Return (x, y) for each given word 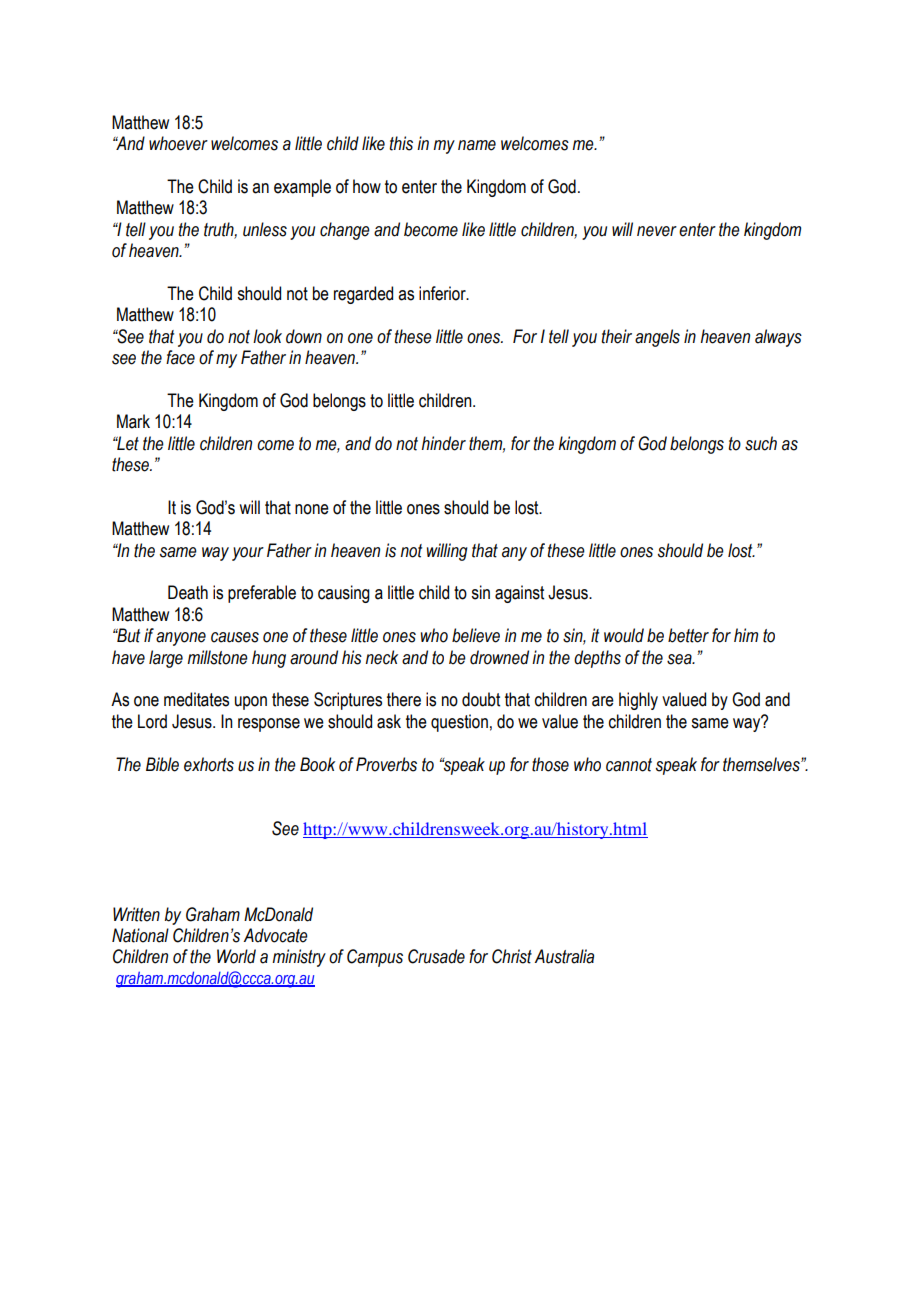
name (477, 145)
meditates (196, 699)
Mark (133, 421)
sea (680, 659)
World (236, 956)
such (761, 443)
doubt (481, 699)
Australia (564, 956)
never (657, 231)
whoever (178, 143)
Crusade (436, 956)
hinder (444, 443)
